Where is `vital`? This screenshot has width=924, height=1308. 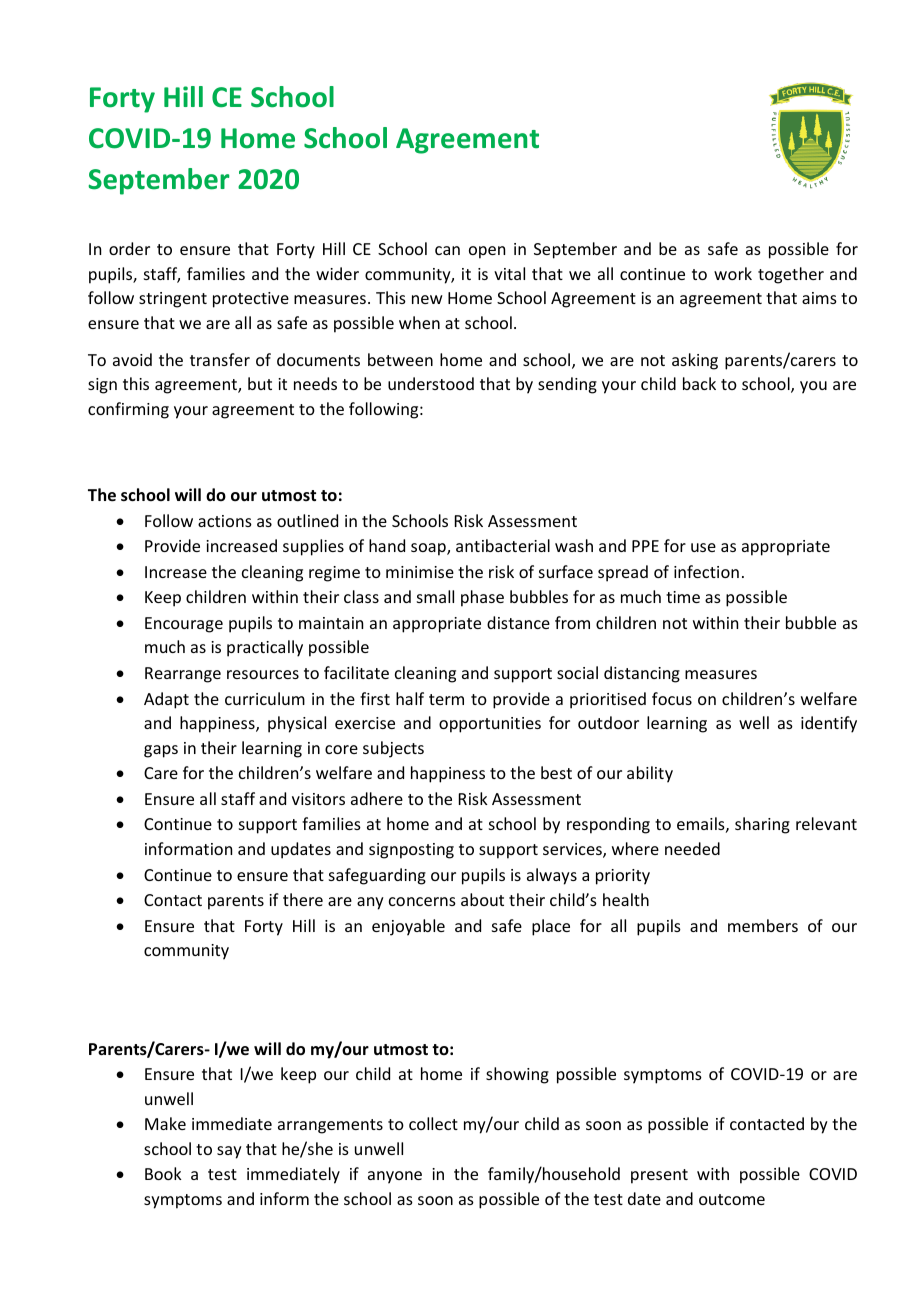
vital is located at coordinates (509, 273).
